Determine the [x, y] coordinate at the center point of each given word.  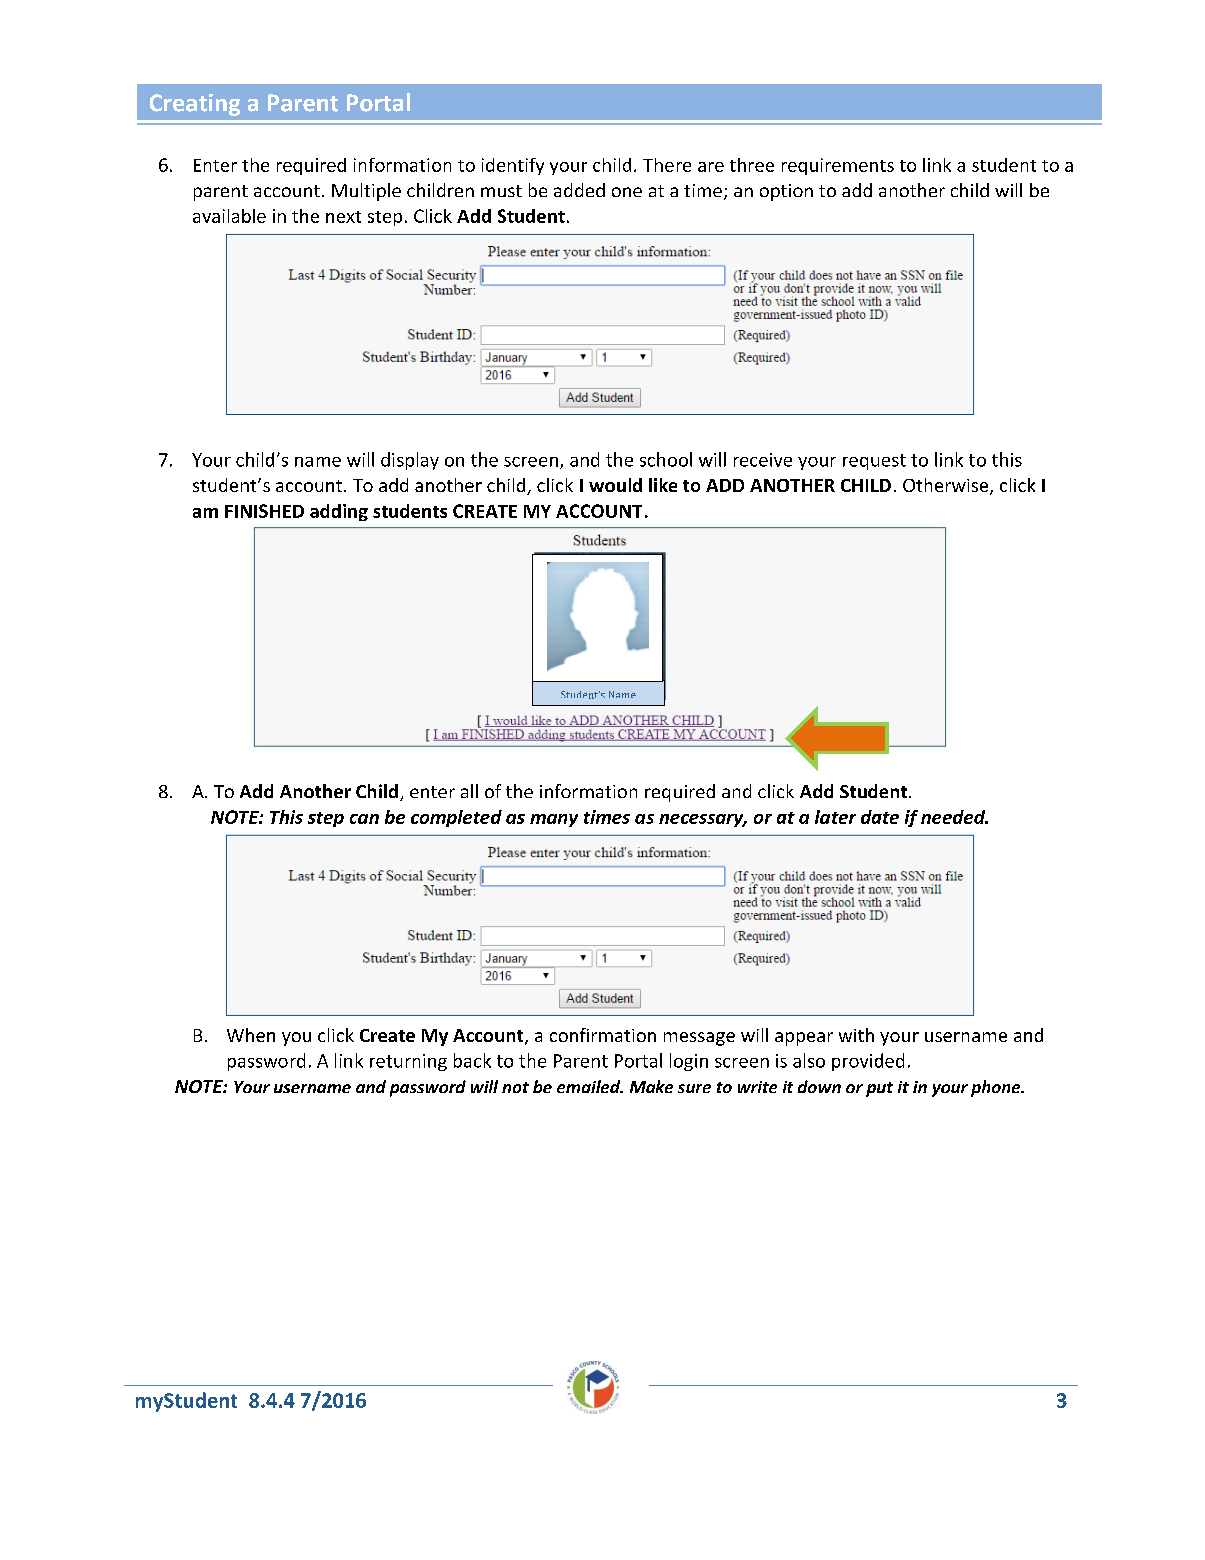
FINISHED [264, 511]
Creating [195, 105]
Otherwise [947, 486]
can [364, 819]
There [667, 165]
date [880, 817]
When [251, 1035]
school [666, 459]
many [554, 820]
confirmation [603, 1035]
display [410, 461]
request [874, 462]
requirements [838, 166]
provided [868, 1062]
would [615, 485]
